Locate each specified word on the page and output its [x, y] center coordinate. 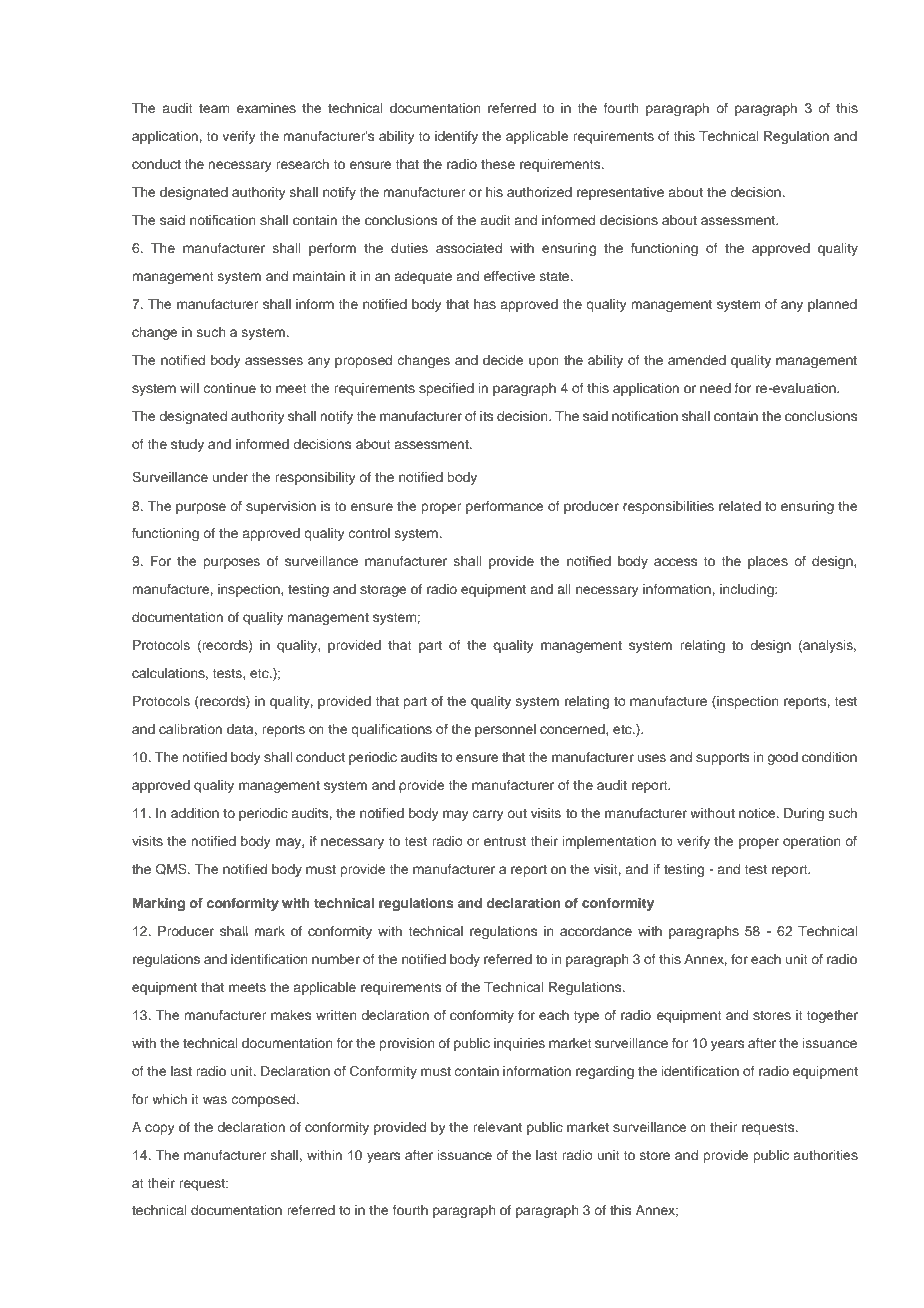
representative [620, 193]
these [498, 164]
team [214, 108]
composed [265, 1100]
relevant [497, 1127]
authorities [826, 1155]
